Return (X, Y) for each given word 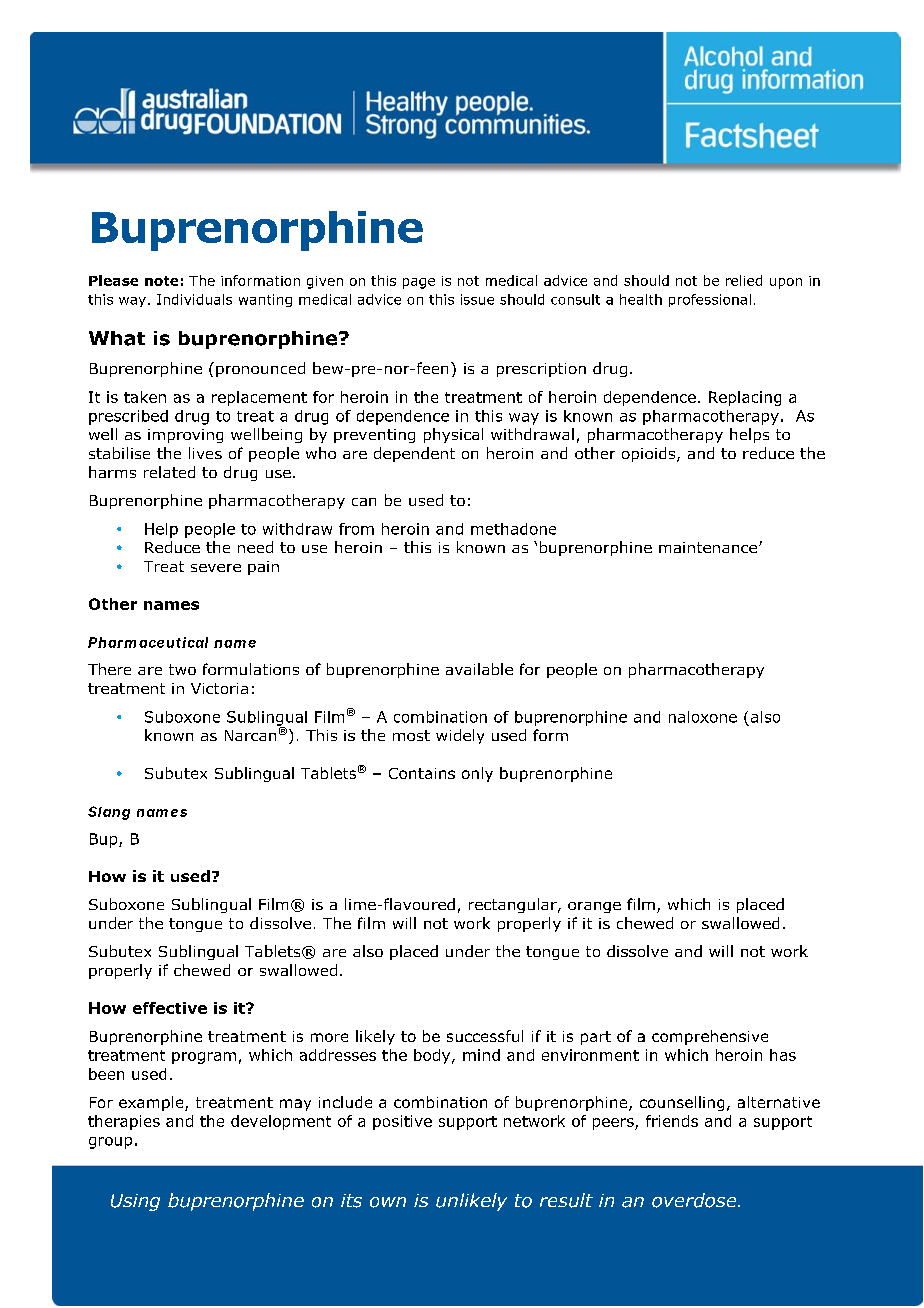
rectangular (514, 905)
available (479, 669)
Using (135, 1202)
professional (710, 300)
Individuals (194, 299)
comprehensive (710, 1037)
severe (216, 568)
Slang (109, 813)
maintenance (709, 547)
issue (477, 299)
